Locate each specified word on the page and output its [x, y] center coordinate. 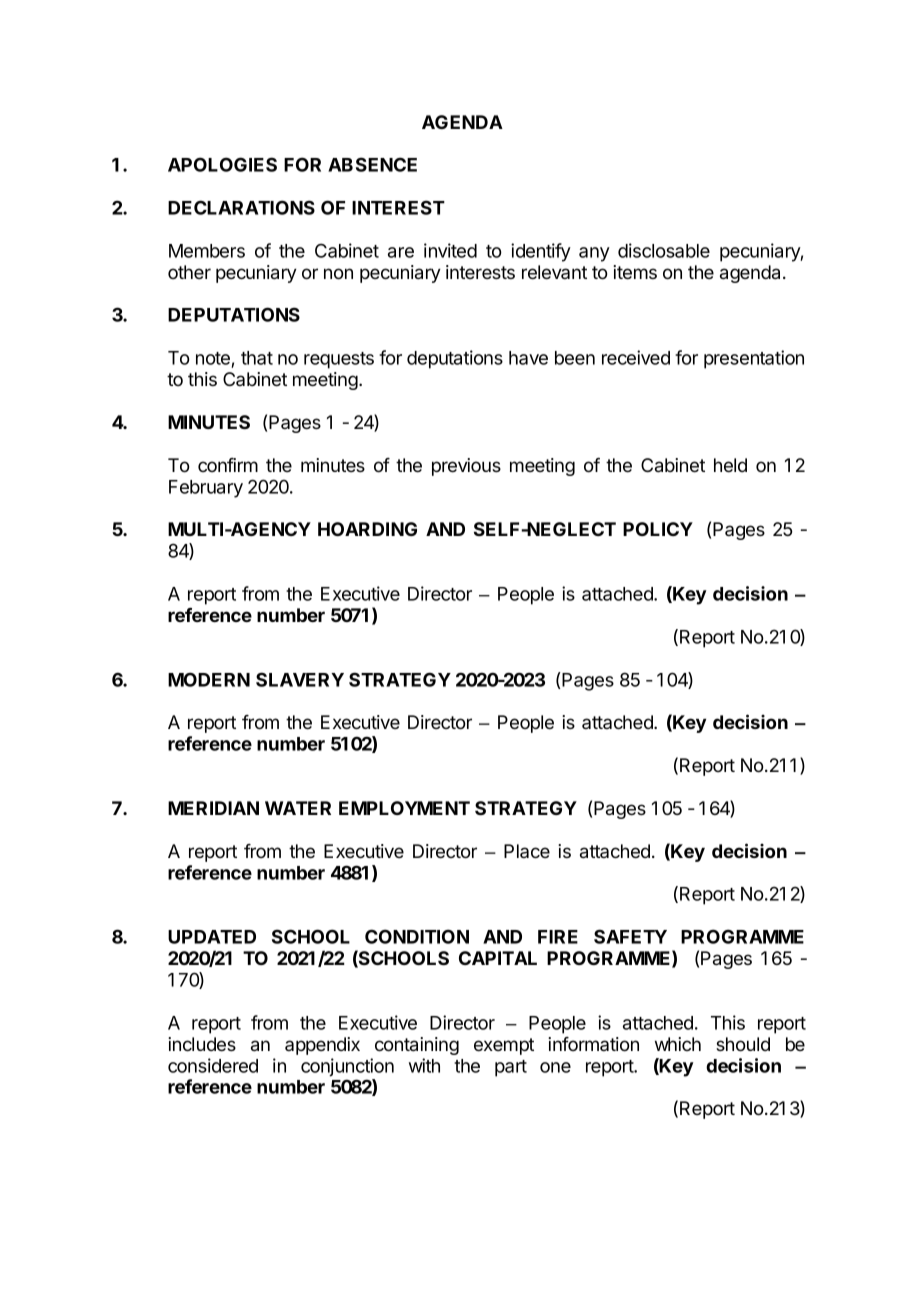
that [257, 358]
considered [213, 1065]
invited [450, 250]
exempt [504, 1046]
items [635, 272]
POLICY [658, 529]
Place [527, 851]
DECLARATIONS [241, 207]
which [678, 1044]
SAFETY [630, 936]
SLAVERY [300, 679]
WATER [298, 808]
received [636, 357]
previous [466, 467]
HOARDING [367, 529]
